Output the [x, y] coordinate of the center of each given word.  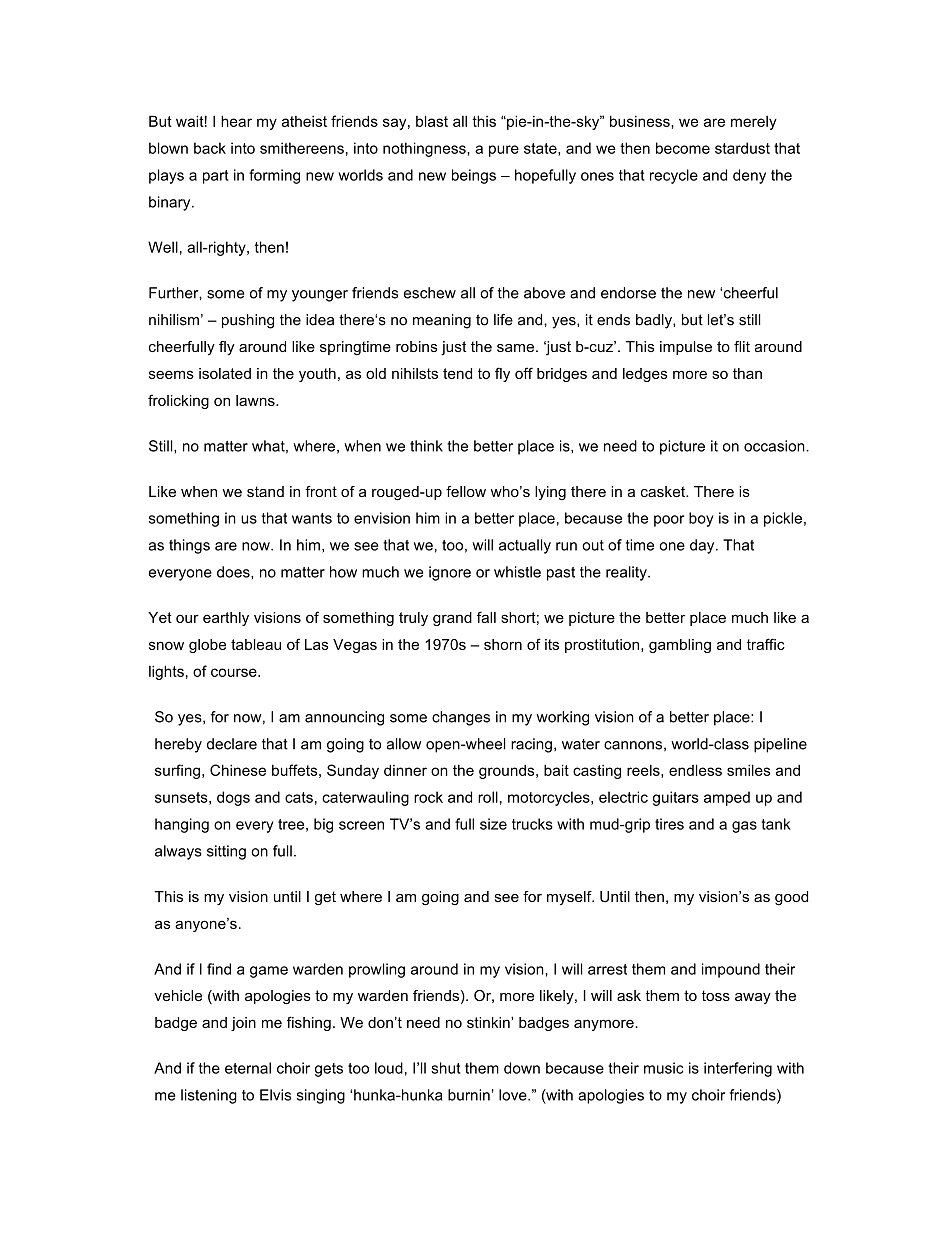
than [747, 373]
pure [504, 151]
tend [457, 373]
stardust [742, 148]
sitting [226, 852]
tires [669, 824]
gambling [680, 646]
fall [486, 617]
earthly [226, 619]
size [493, 824]
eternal [248, 1068]
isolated [225, 373]
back [210, 148]
